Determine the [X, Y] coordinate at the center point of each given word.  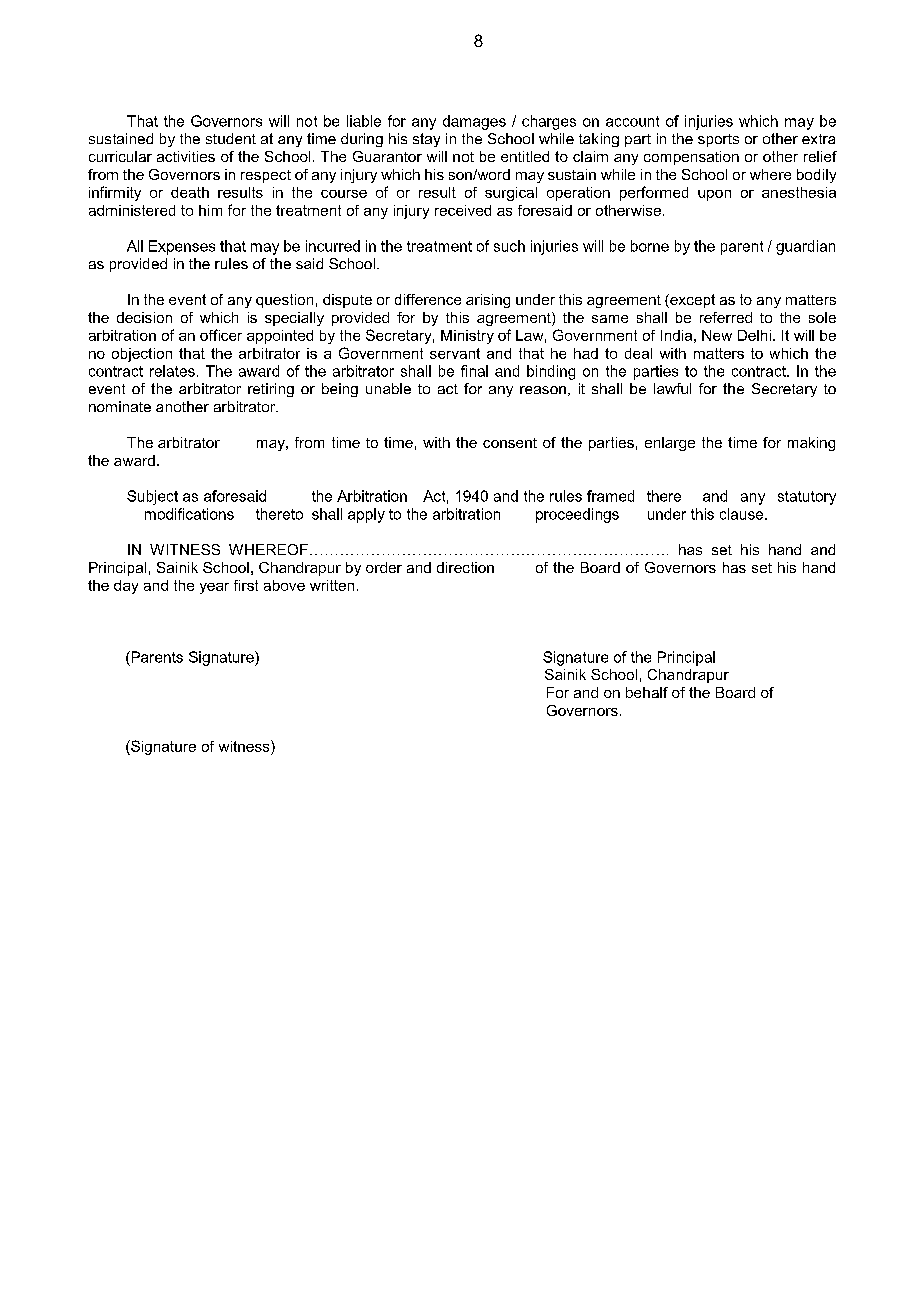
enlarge [670, 444]
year [214, 588]
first [246, 585]
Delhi [754, 335]
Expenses [182, 247]
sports [718, 140]
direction [465, 567]
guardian [805, 247]
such [509, 246]
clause [743, 514]
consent [510, 443]
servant [455, 353]
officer [221, 335]
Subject [152, 497]
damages [474, 122]
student [231, 138]
